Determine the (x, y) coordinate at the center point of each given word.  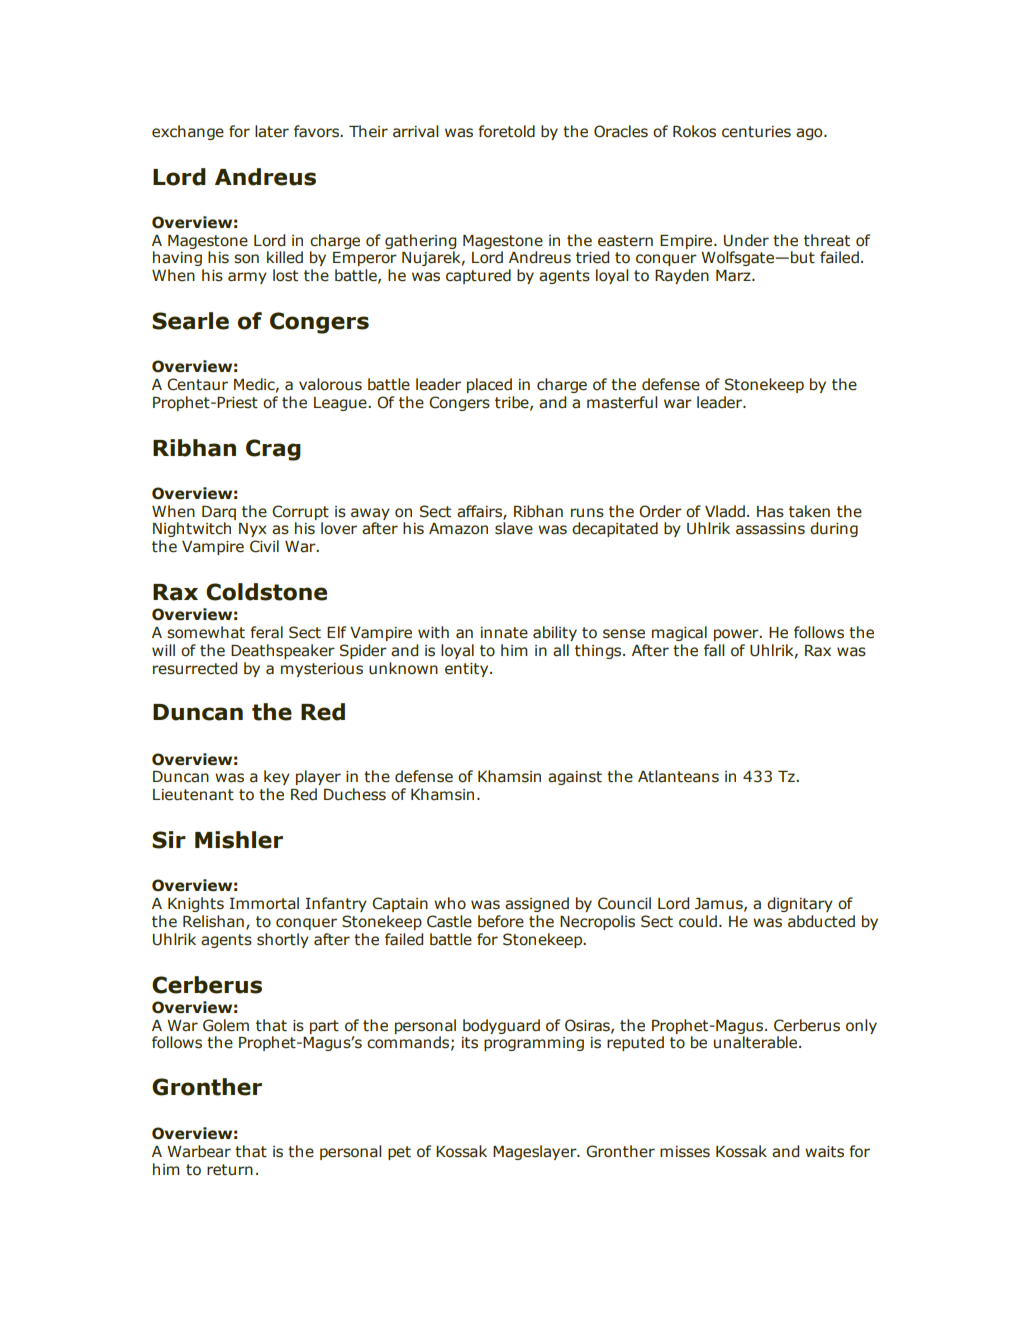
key (277, 777)
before (501, 921)
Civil (264, 546)
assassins (770, 529)
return (230, 1170)
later (272, 131)
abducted (821, 921)
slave (514, 528)
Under (746, 240)
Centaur (197, 384)
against (575, 778)
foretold (506, 131)
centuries (756, 132)
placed (489, 385)
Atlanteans (678, 776)
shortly (283, 940)
